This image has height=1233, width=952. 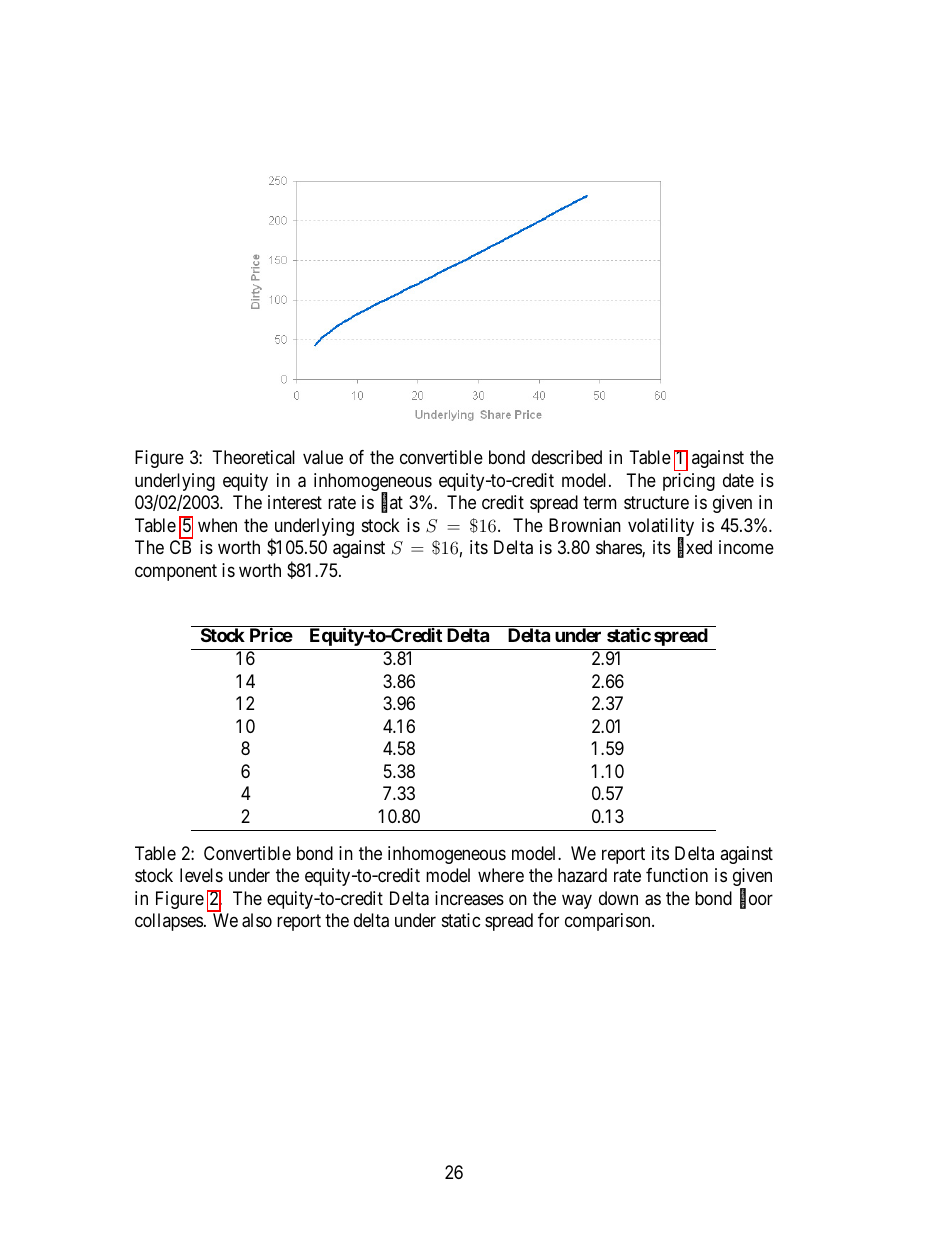 I want to click on pricing, so click(x=689, y=482).
